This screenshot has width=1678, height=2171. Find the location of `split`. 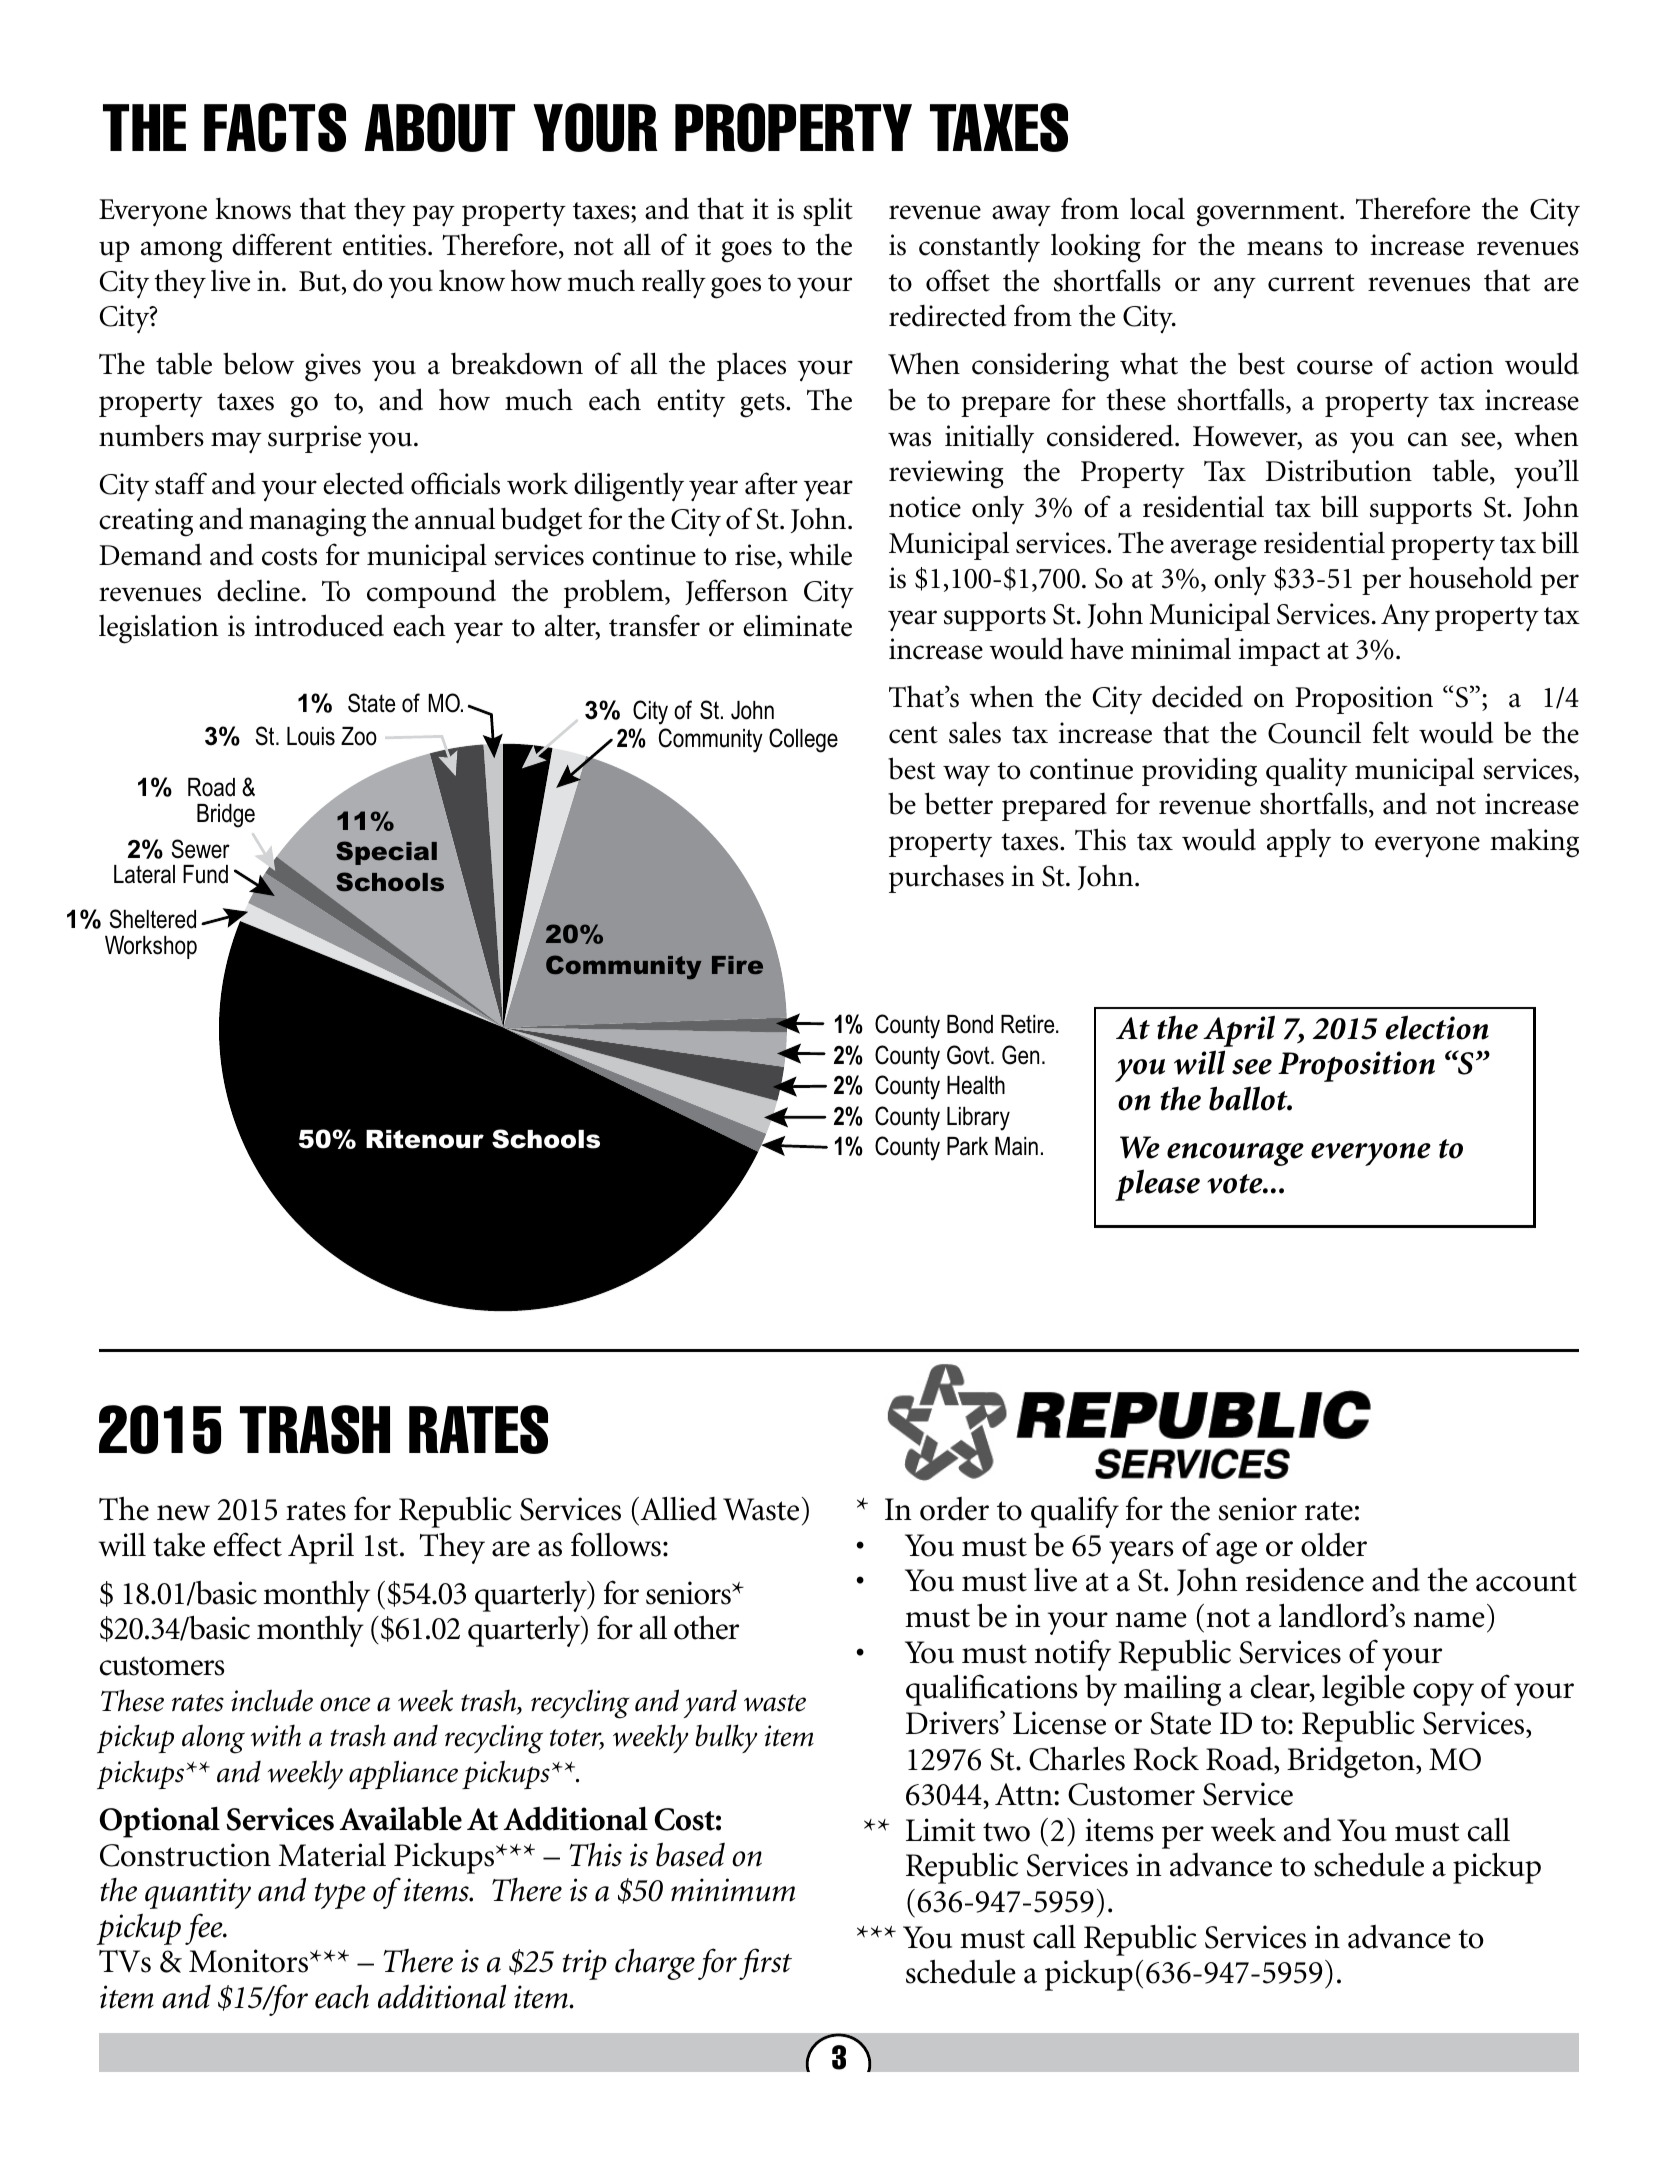

split is located at coordinates (828, 212).
